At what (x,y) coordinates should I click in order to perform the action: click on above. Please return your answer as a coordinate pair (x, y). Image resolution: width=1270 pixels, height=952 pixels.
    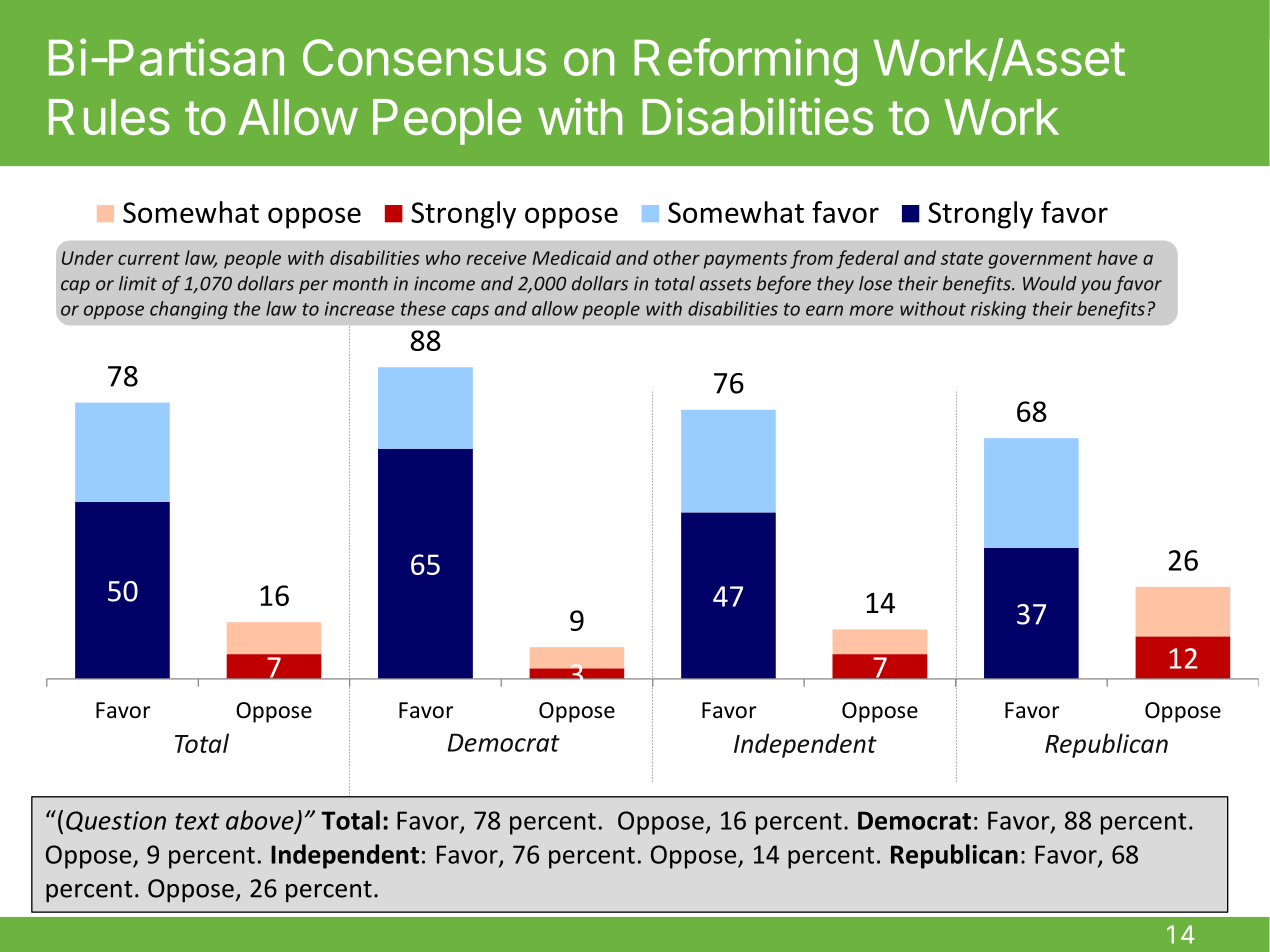
    Looking at the image, I should click on (261, 821).
